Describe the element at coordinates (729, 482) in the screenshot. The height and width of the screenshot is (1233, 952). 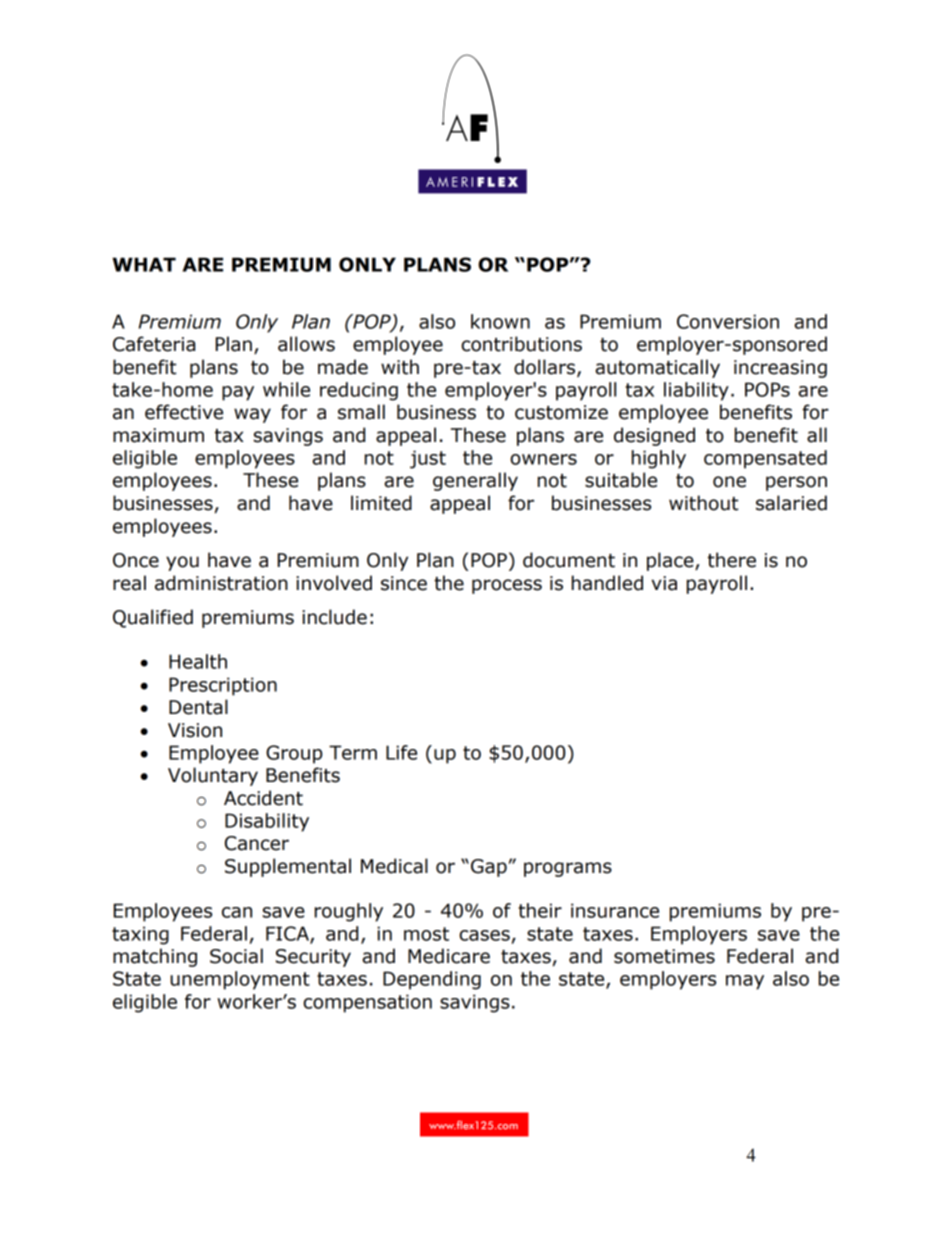
I see `one` at that location.
